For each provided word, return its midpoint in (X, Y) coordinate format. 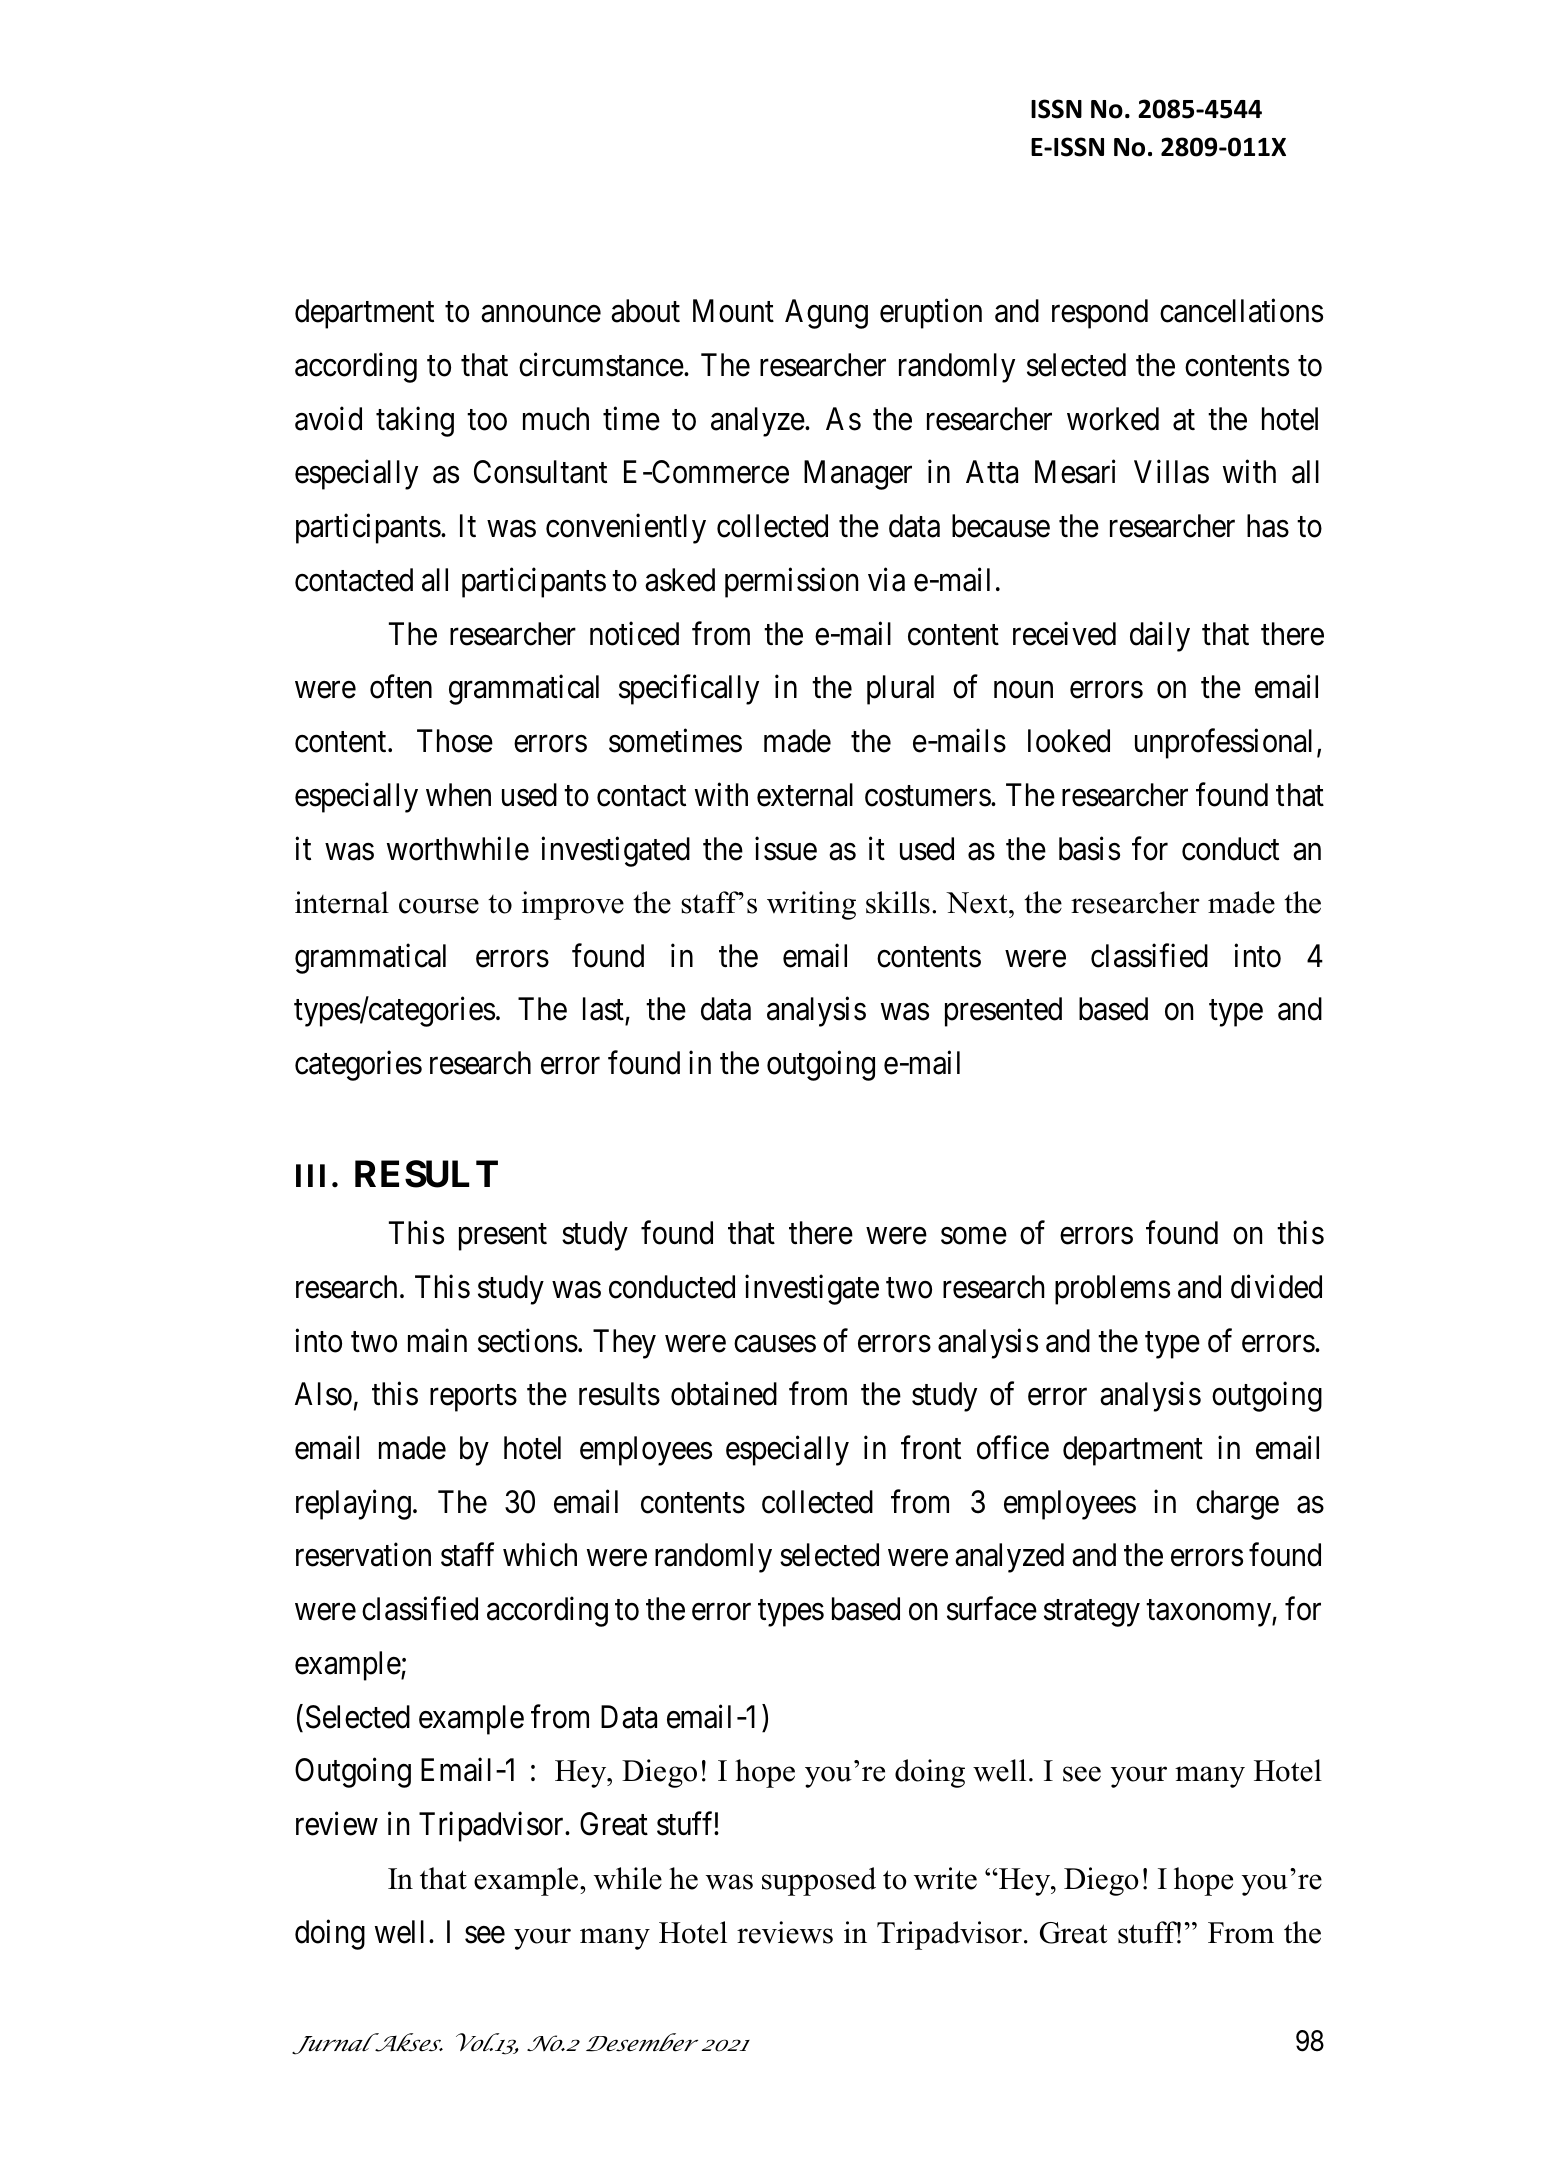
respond (1100, 314)
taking (415, 422)
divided (1276, 1287)
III (310, 1175)
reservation (363, 1555)
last (604, 1010)
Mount (733, 311)
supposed (819, 1881)
